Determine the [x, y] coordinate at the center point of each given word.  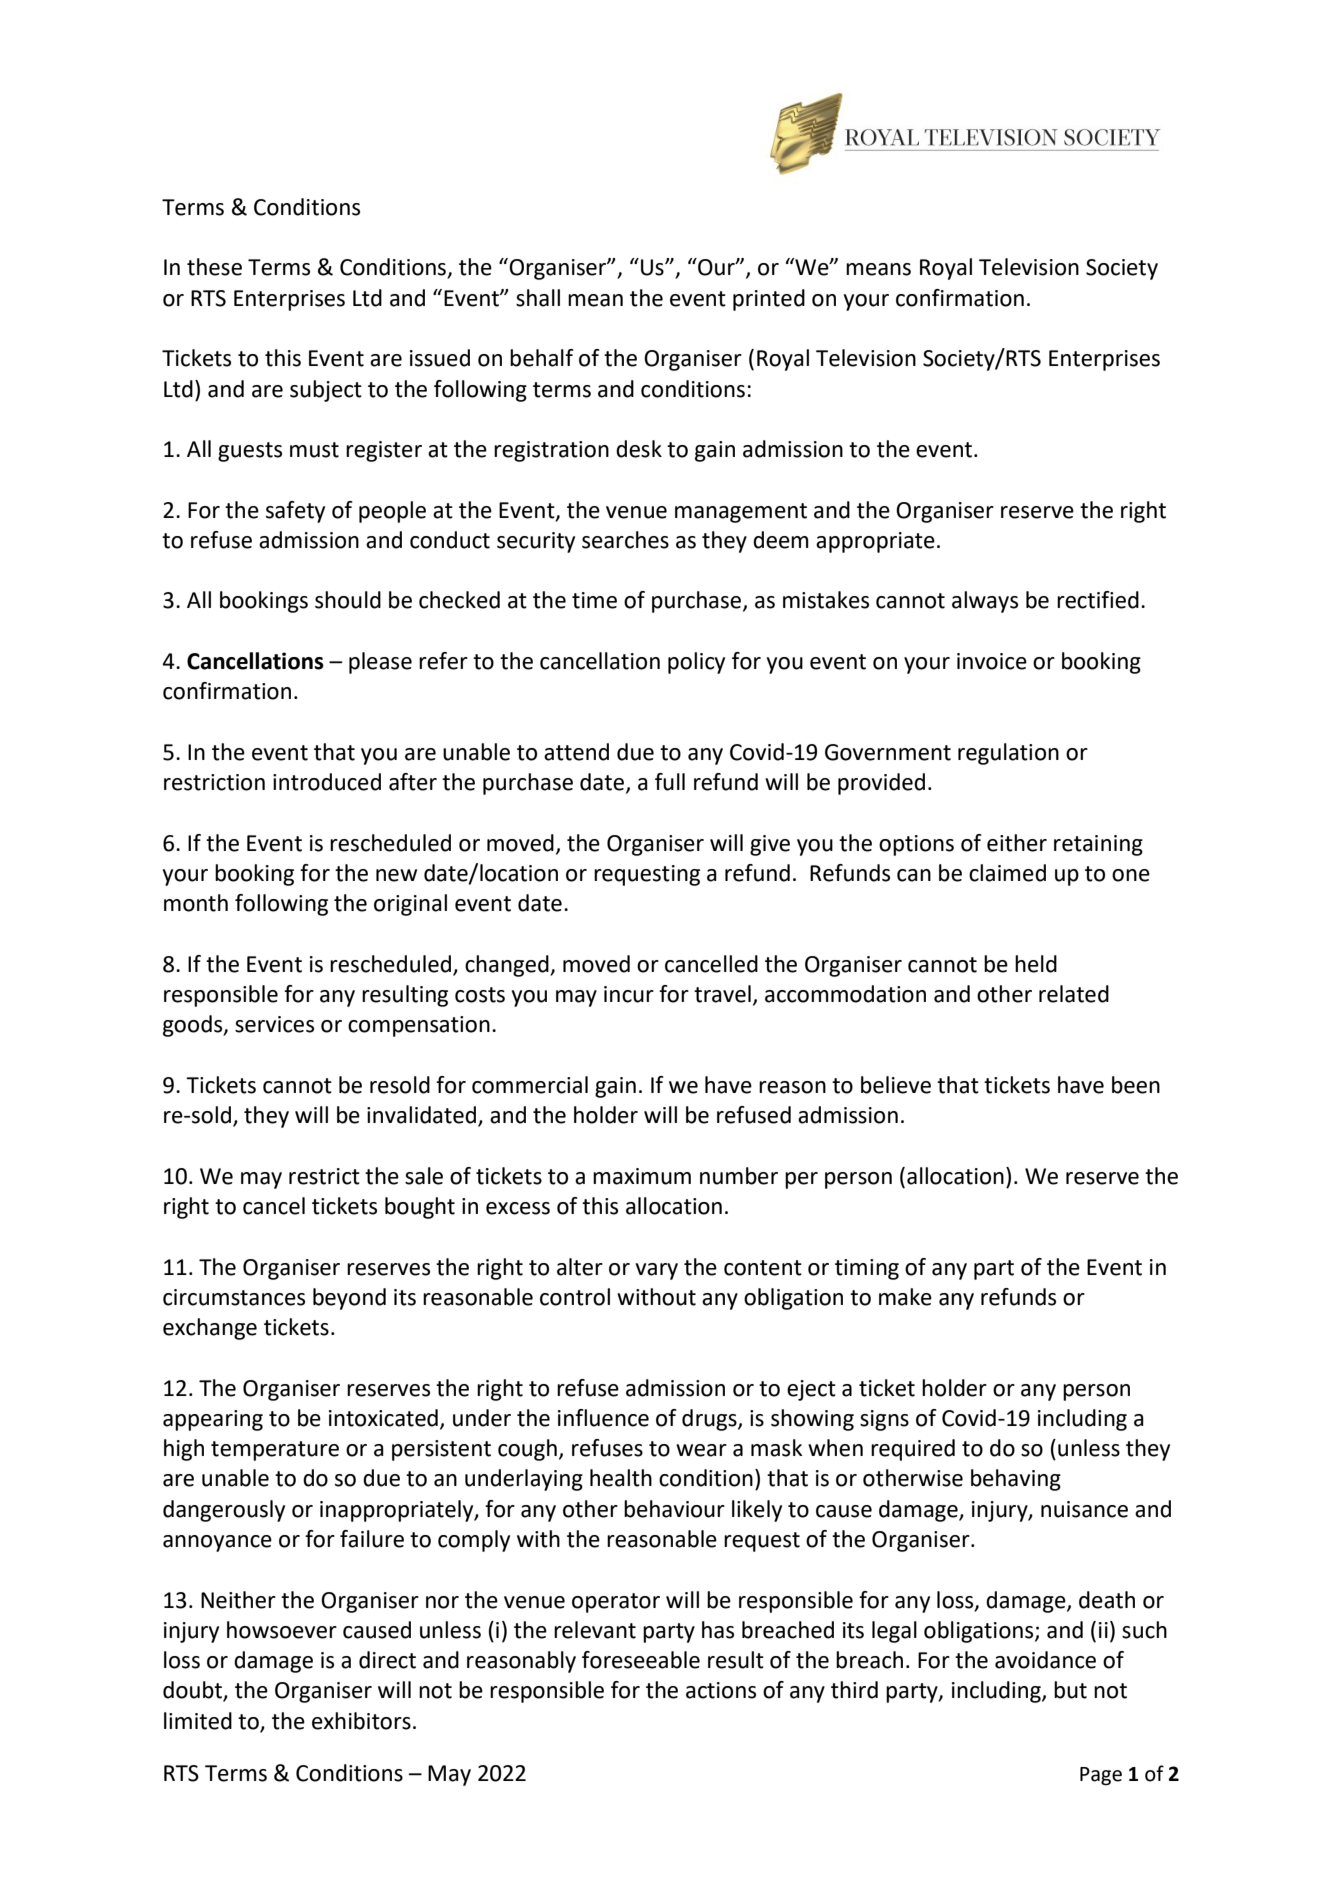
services [274, 1024]
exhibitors [361, 1721]
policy [696, 663]
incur [629, 994]
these [214, 267]
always [985, 602]
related [1074, 994]
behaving [1016, 1480]
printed [769, 300]
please [380, 663]
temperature [275, 1451]
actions [721, 1690]
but [1070, 1690]
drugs [710, 1420]
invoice [992, 661]
